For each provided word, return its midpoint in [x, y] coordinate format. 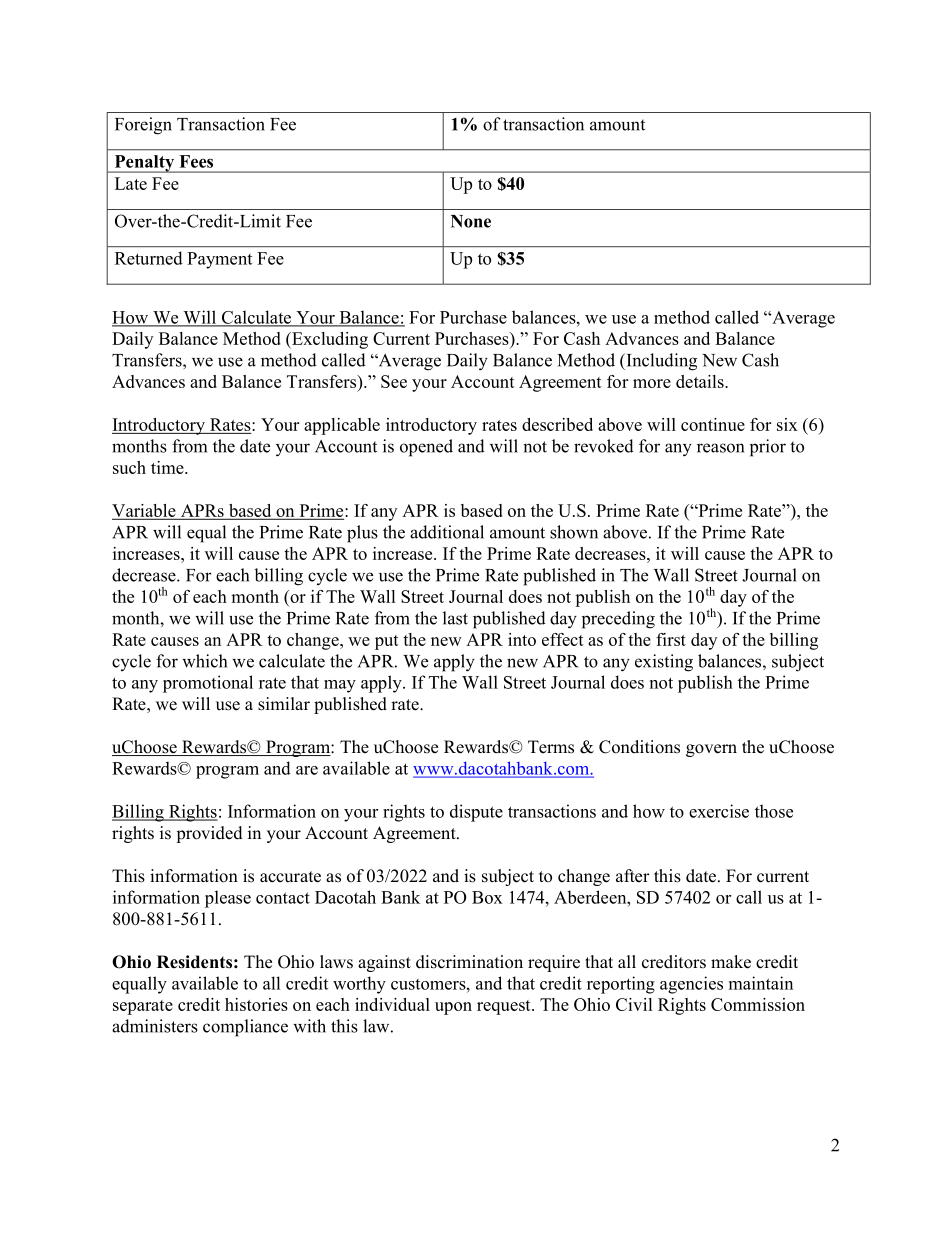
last [455, 618]
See [394, 381]
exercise [719, 811]
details [701, 381]
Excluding [329, 340]
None [471, 221]
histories [256, 1004]
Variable [145, 511]
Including [660, 362]
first [671, 639]
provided [209, 834]
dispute [476, 813]
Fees [196, 161]
